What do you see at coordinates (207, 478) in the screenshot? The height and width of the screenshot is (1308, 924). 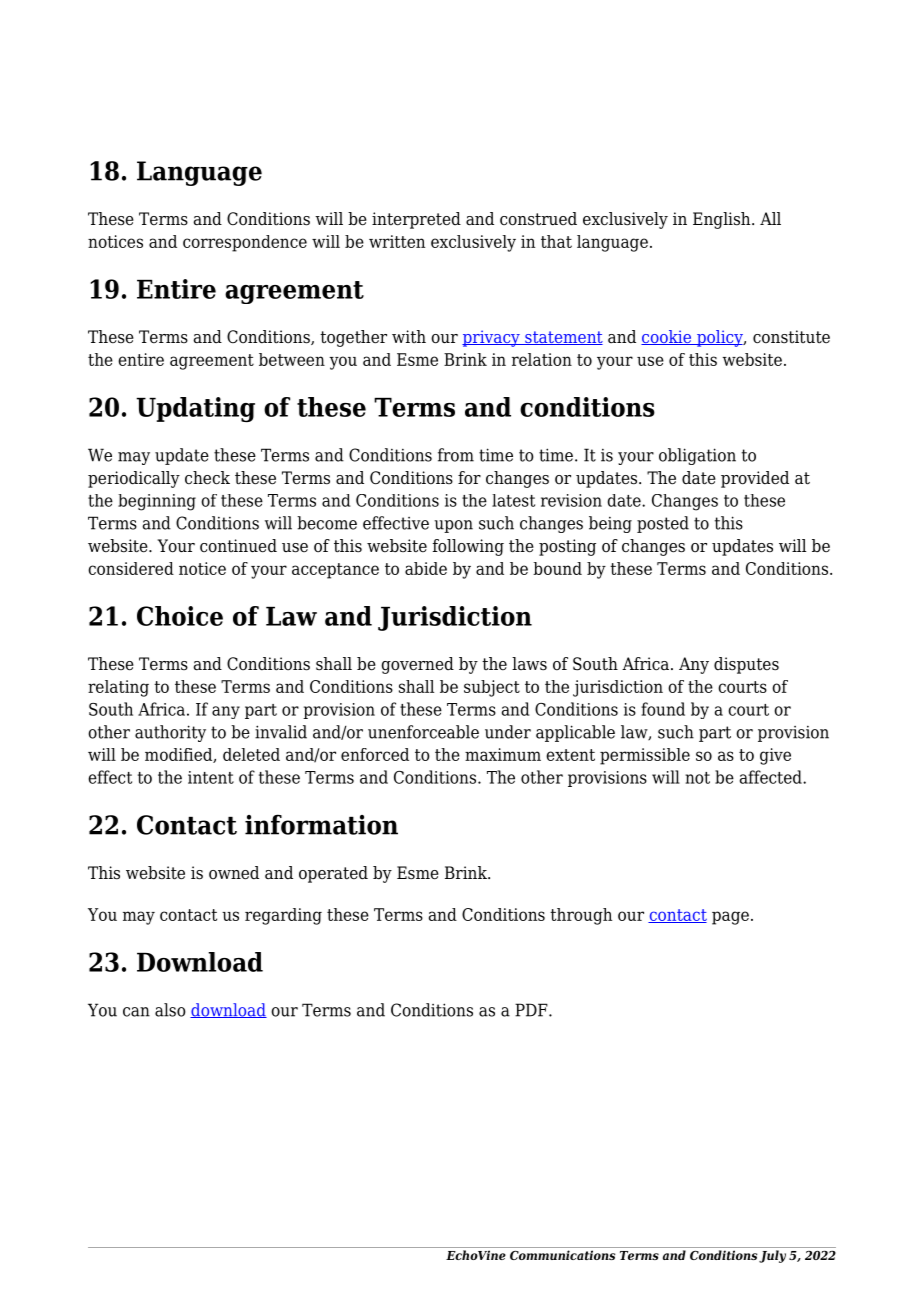 I see `check` at bounding box center [207, 478].
